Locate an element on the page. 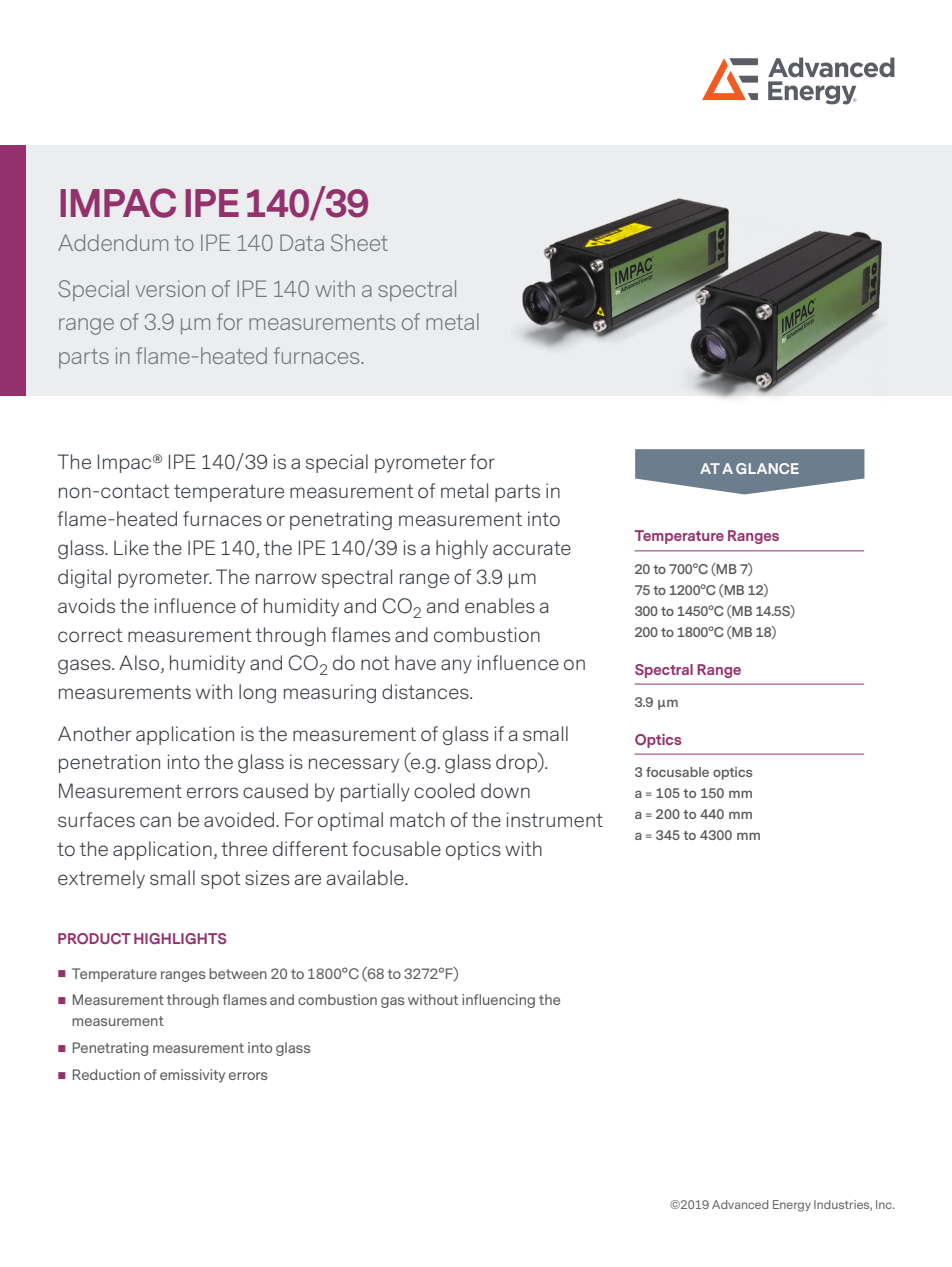 The image size is (952, 1267). can is located at coordinates (155, 821).
